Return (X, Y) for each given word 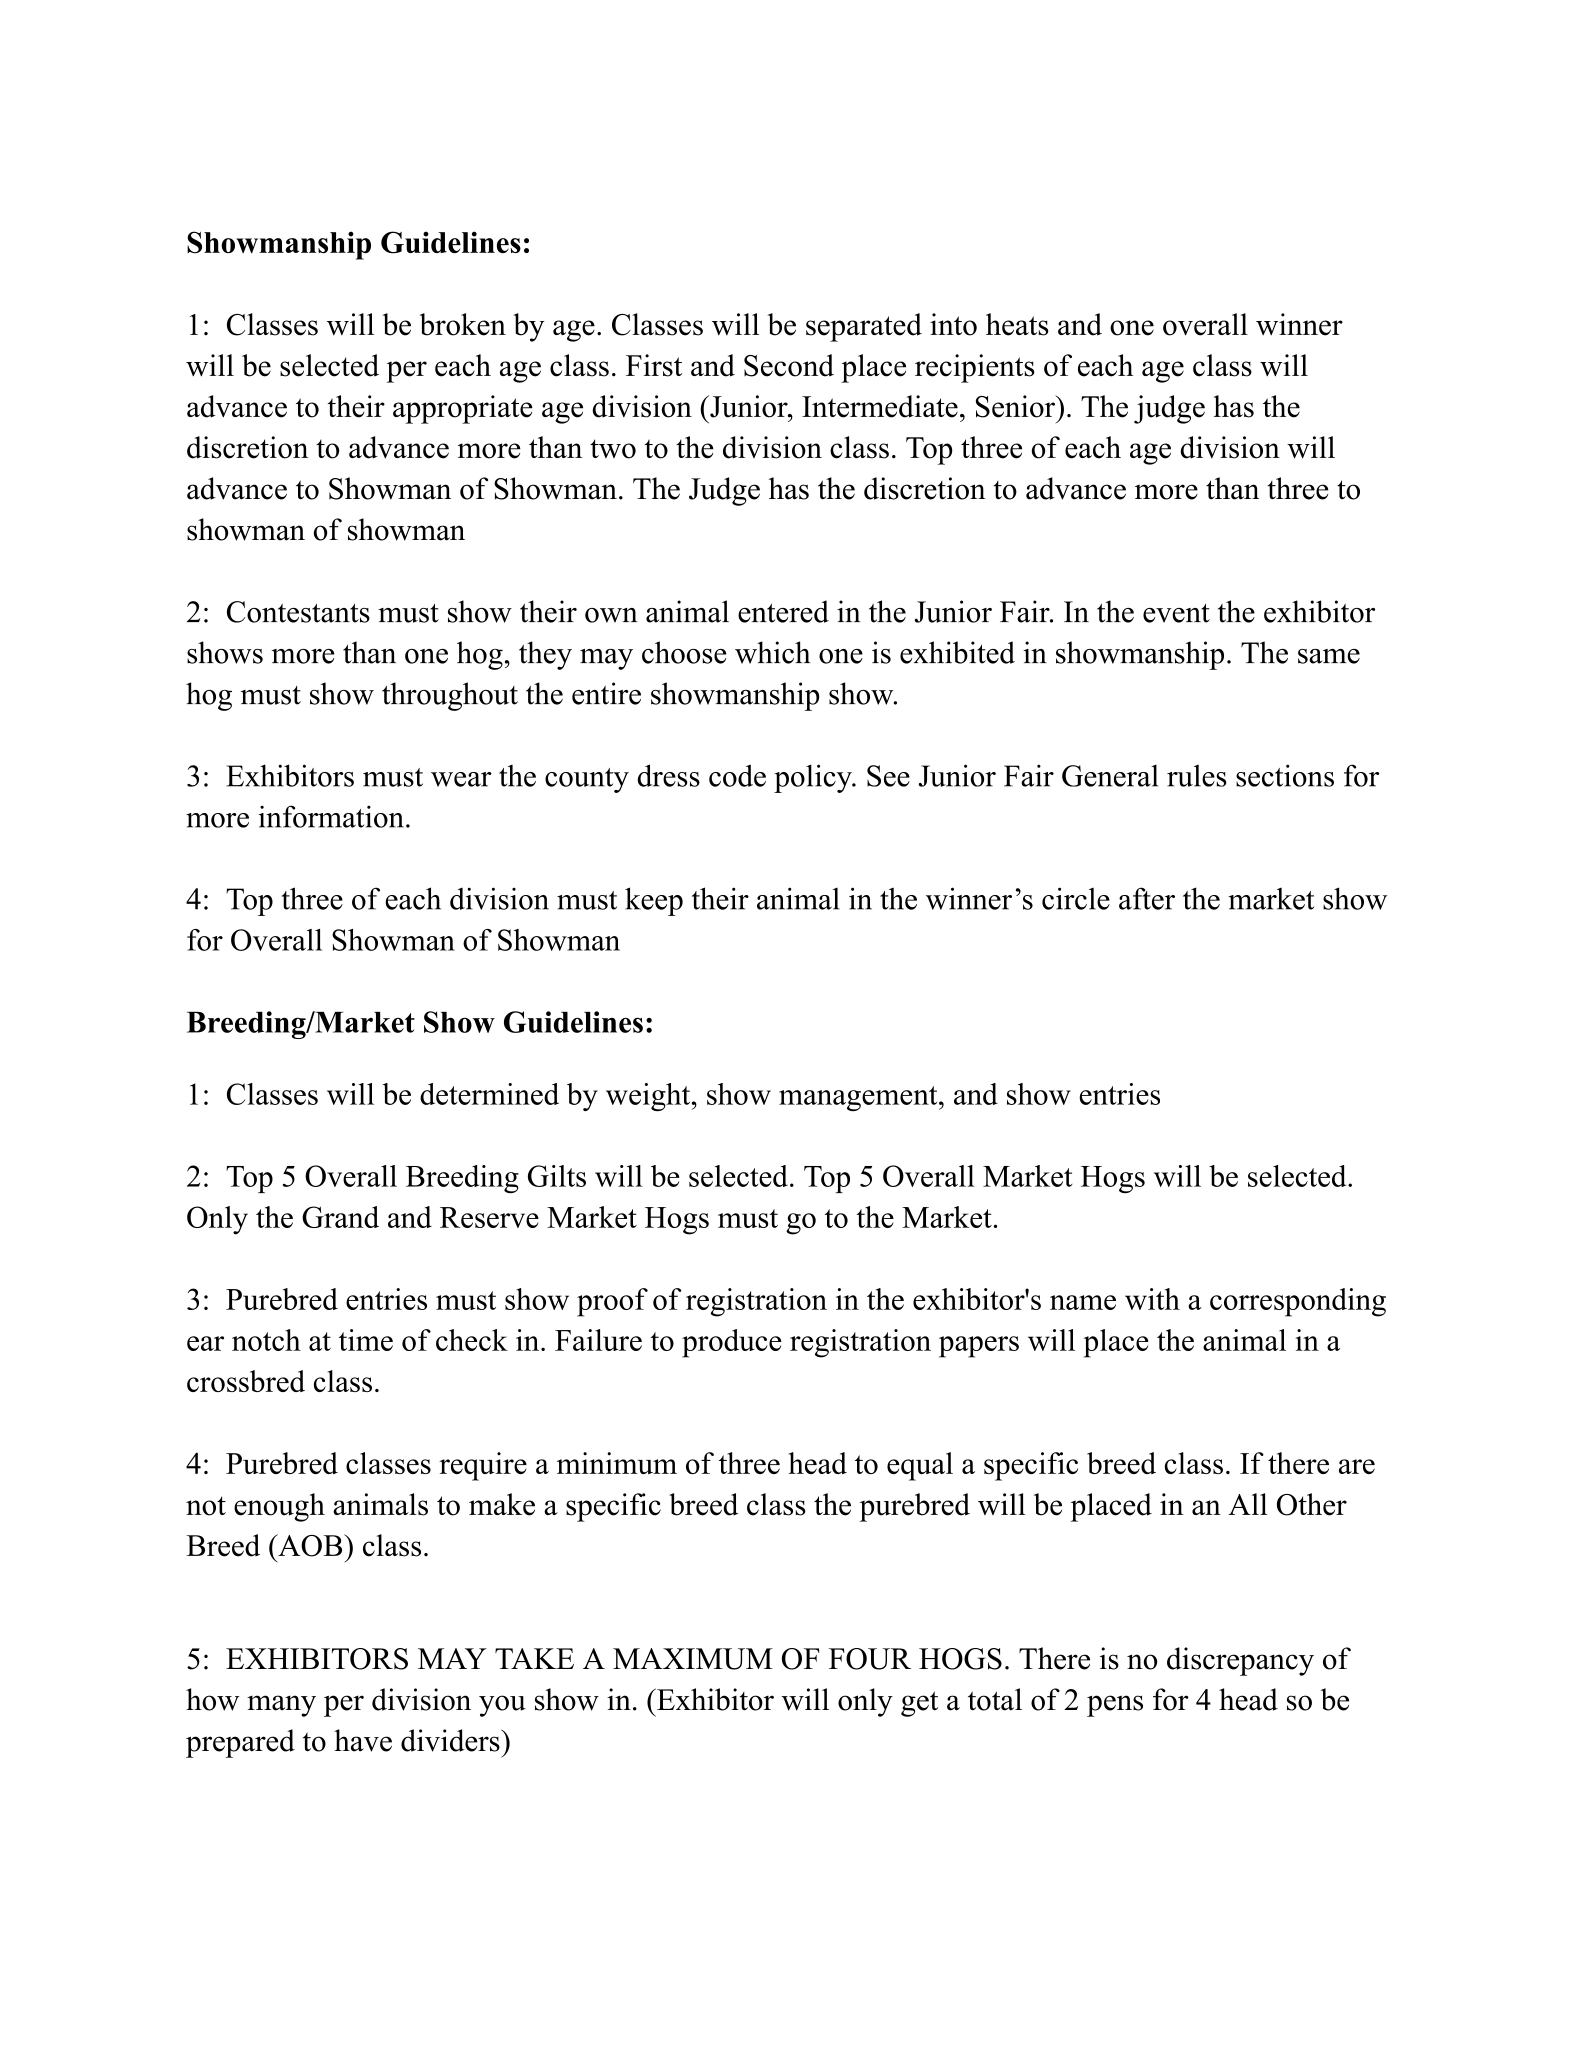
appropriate (463, 409)
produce (732, 1343)
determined (489, 1094)
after (1147, 898)
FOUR (870, 1659)
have (363, 1740)
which (772, 652)
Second (789, 365)
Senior (1016, 406)
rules (1197, 776)
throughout (450, 696)
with (1152, 1299)
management (858, 1098)
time (366, 1340)
